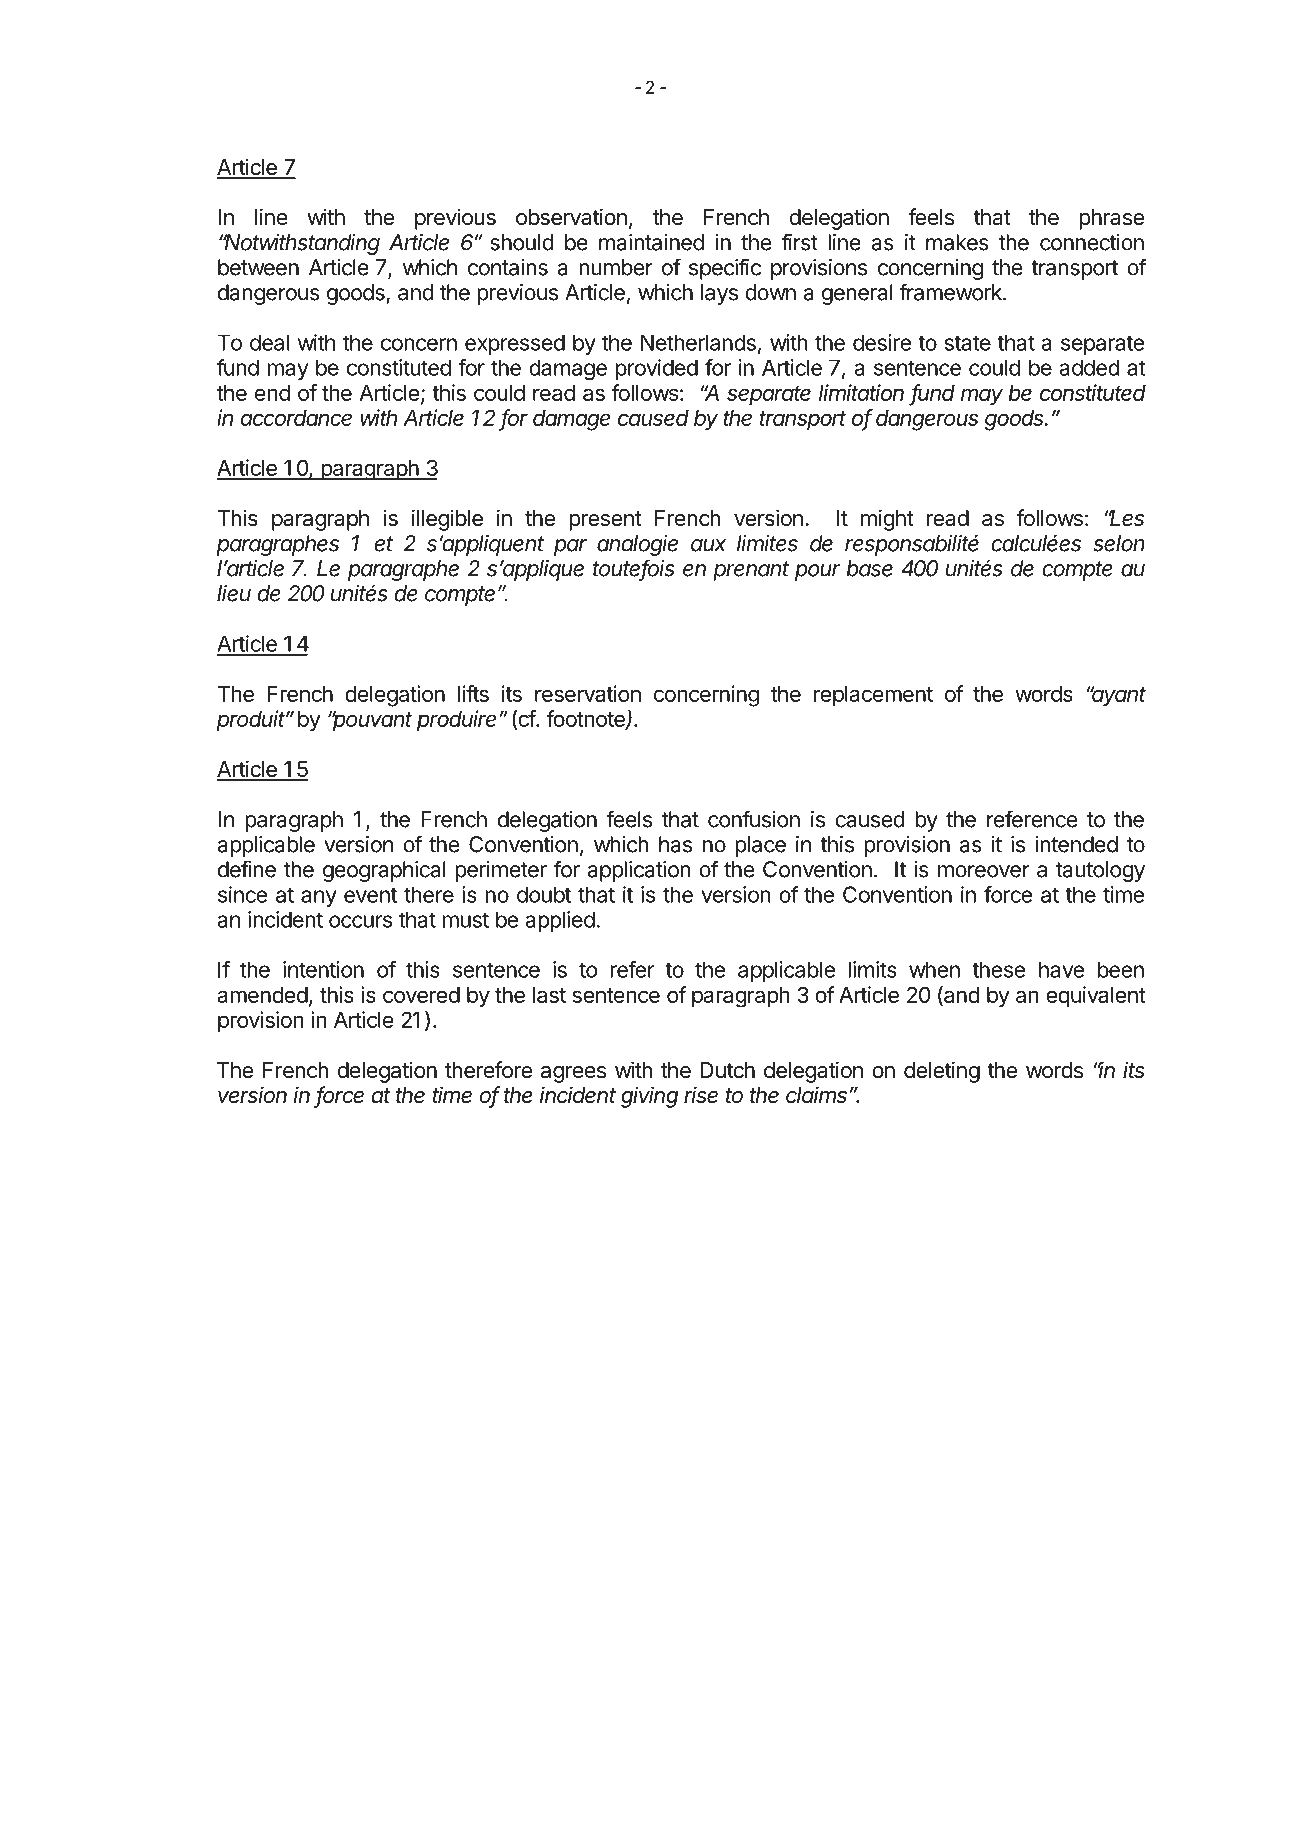  Describe the element at coordinates (588, 693) in the screenshot. I see `reservation` at that location.
